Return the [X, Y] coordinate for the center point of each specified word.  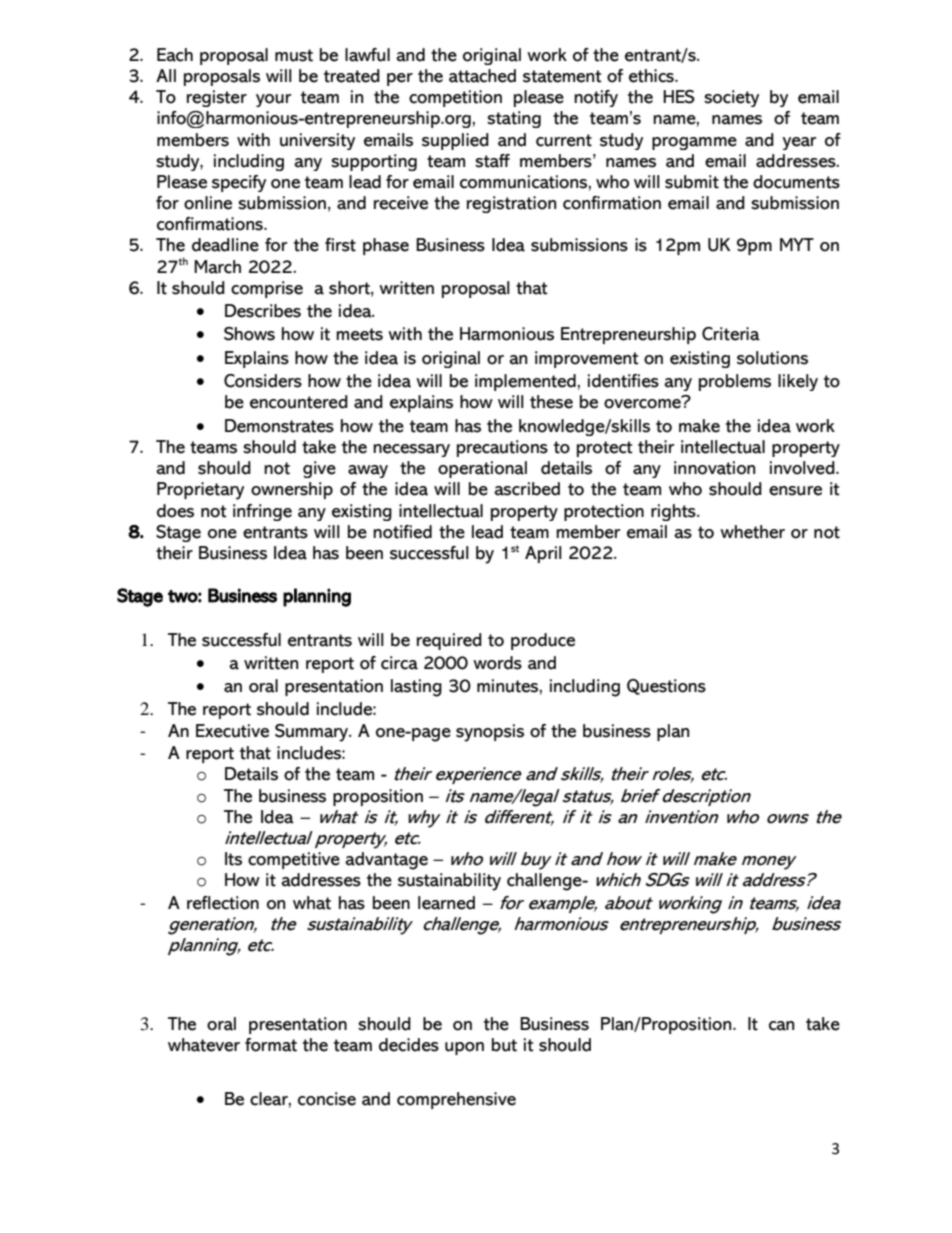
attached [482, 76]
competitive [294, 860]
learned [446, 903]
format [271, 1045]
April [543, 554]
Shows [249, 334]
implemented [525, 382]
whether [752, 532]
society [731, 98]
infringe [262, 512]
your [273, 100]
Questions [666, 687]
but [504, 1045]
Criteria [731, 334]
